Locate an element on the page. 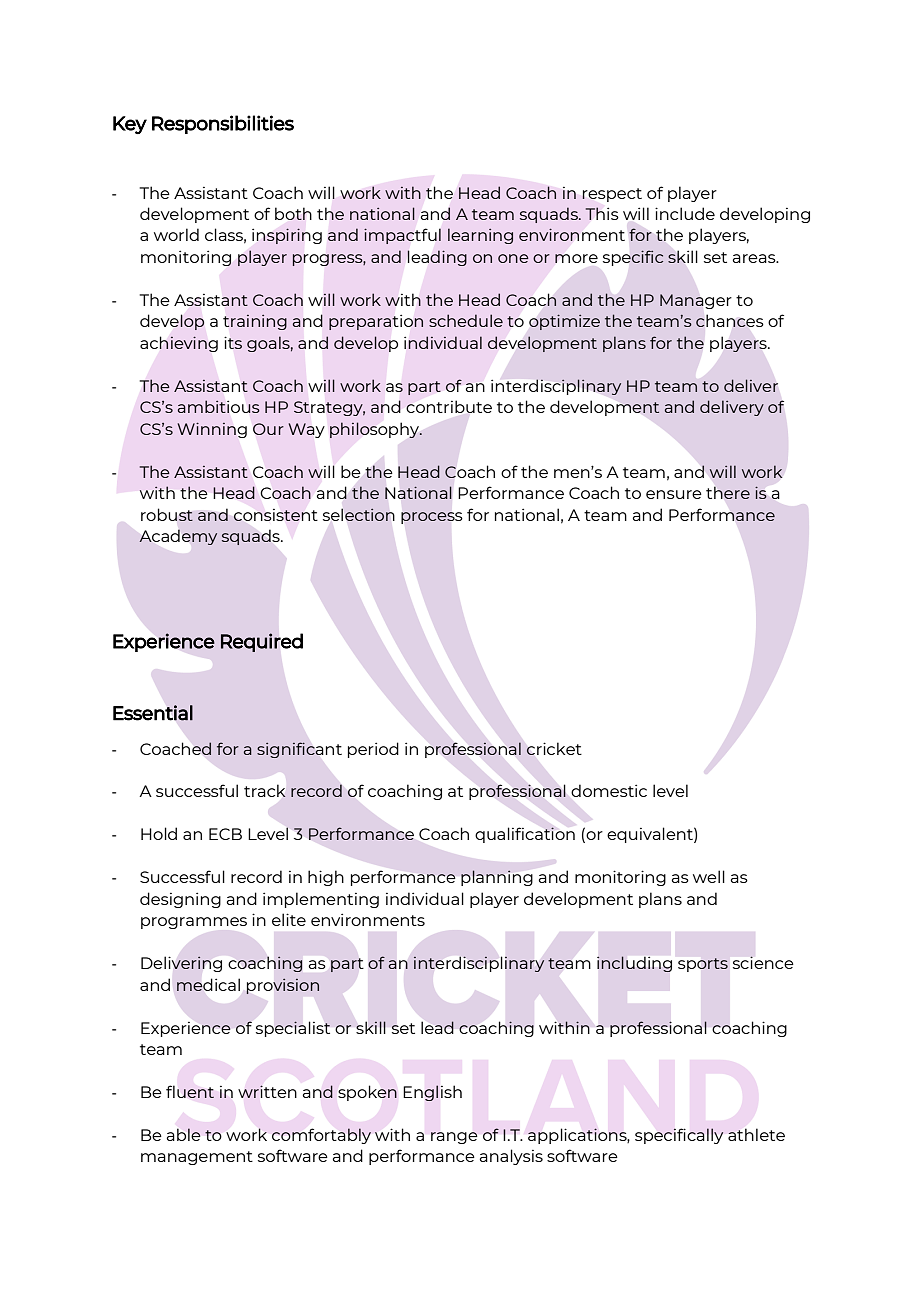 This document has width=924, height=1308. Required is located at coordinates (262, 642).
